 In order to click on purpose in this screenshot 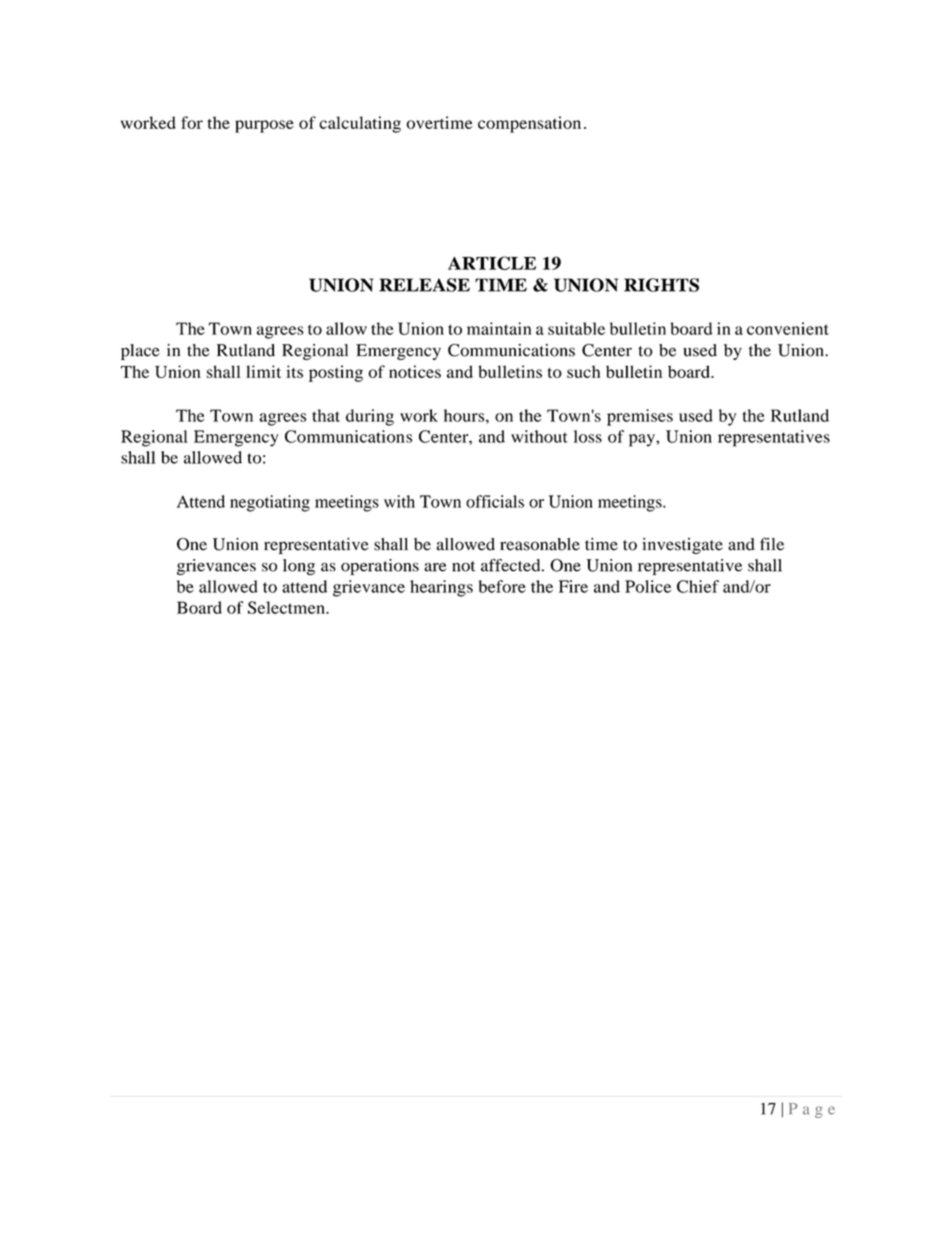, I will do `click(264, 126)`.
